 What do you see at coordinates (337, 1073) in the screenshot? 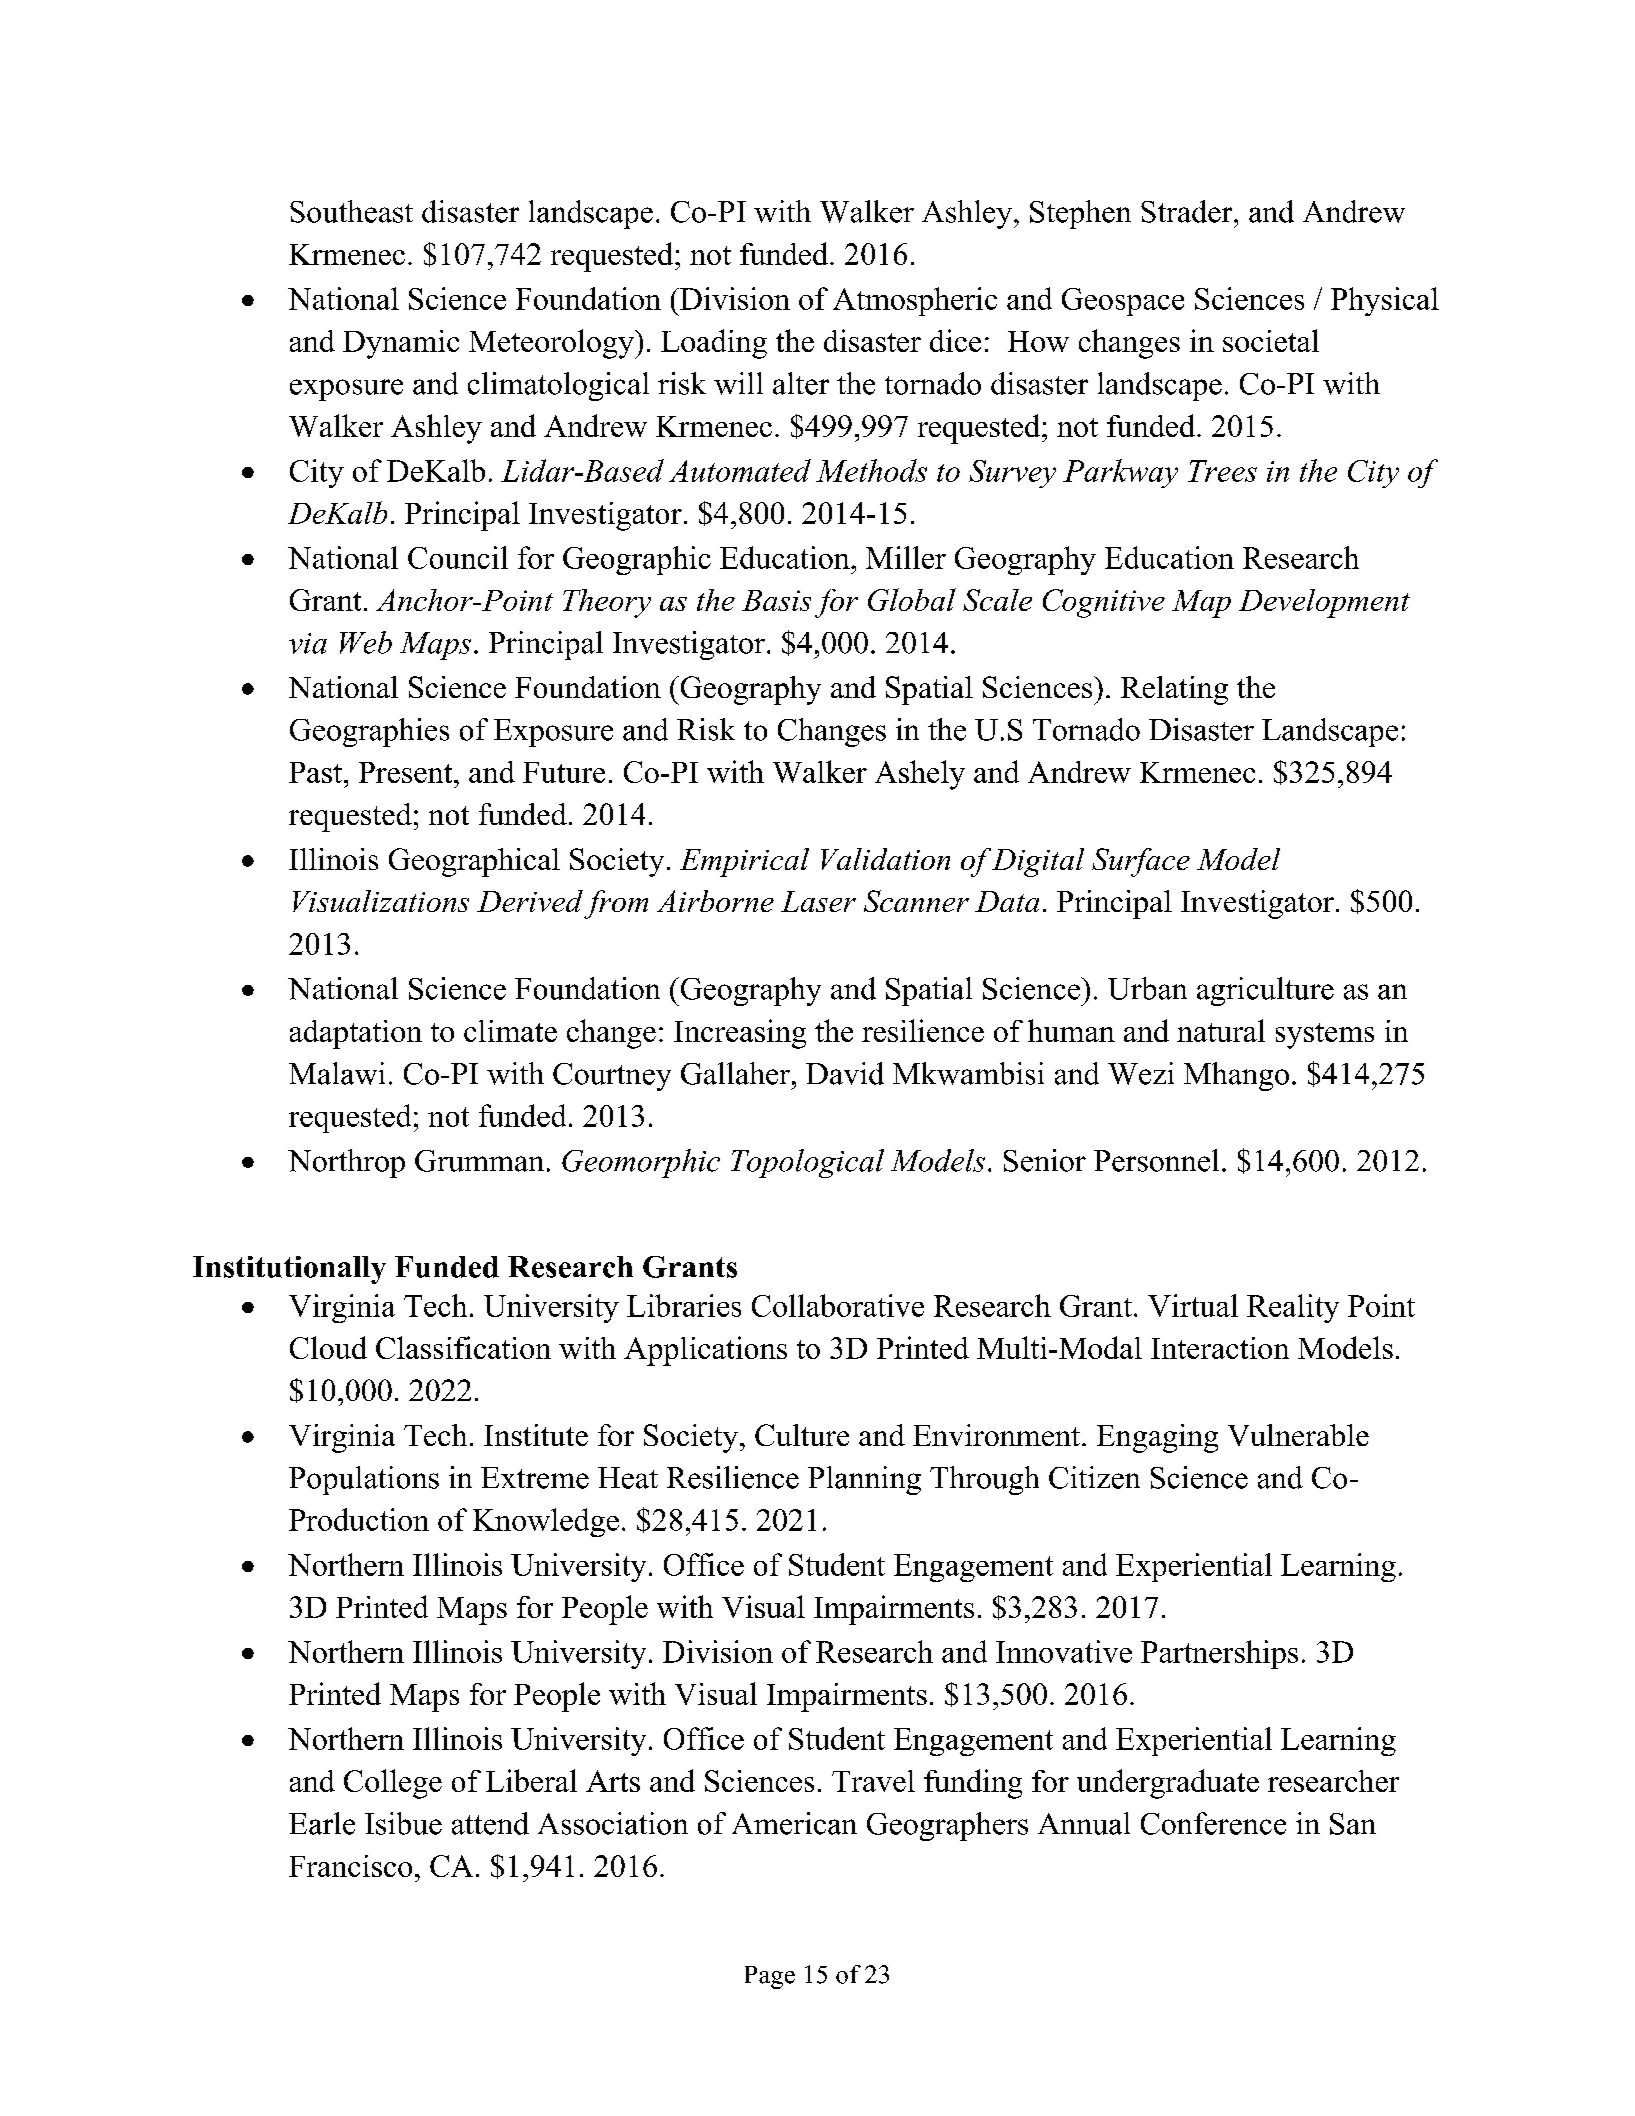
I see `Malawi` at bounding box center [337, 1073].
